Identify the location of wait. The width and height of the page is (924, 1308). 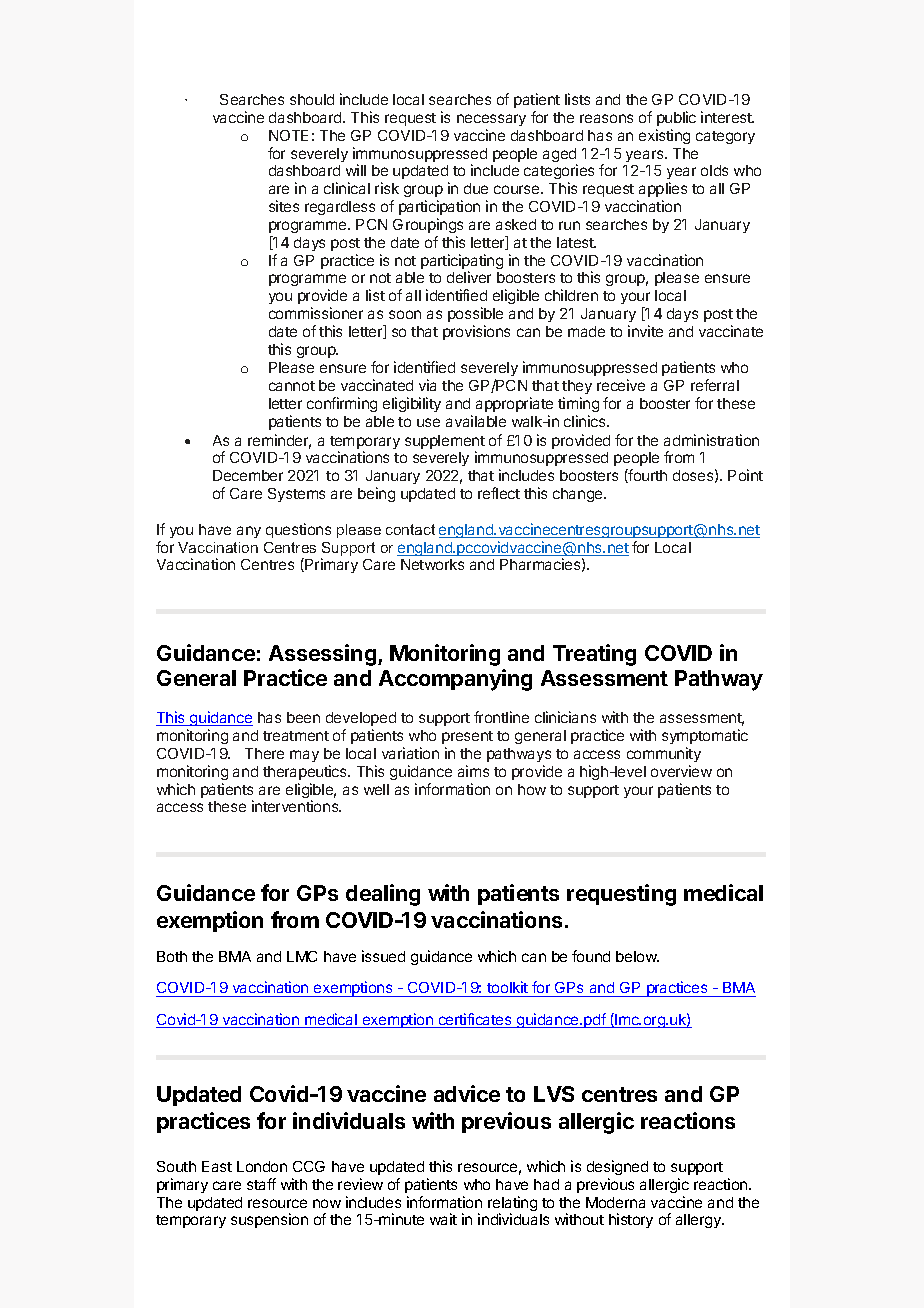
(443, 1219).
